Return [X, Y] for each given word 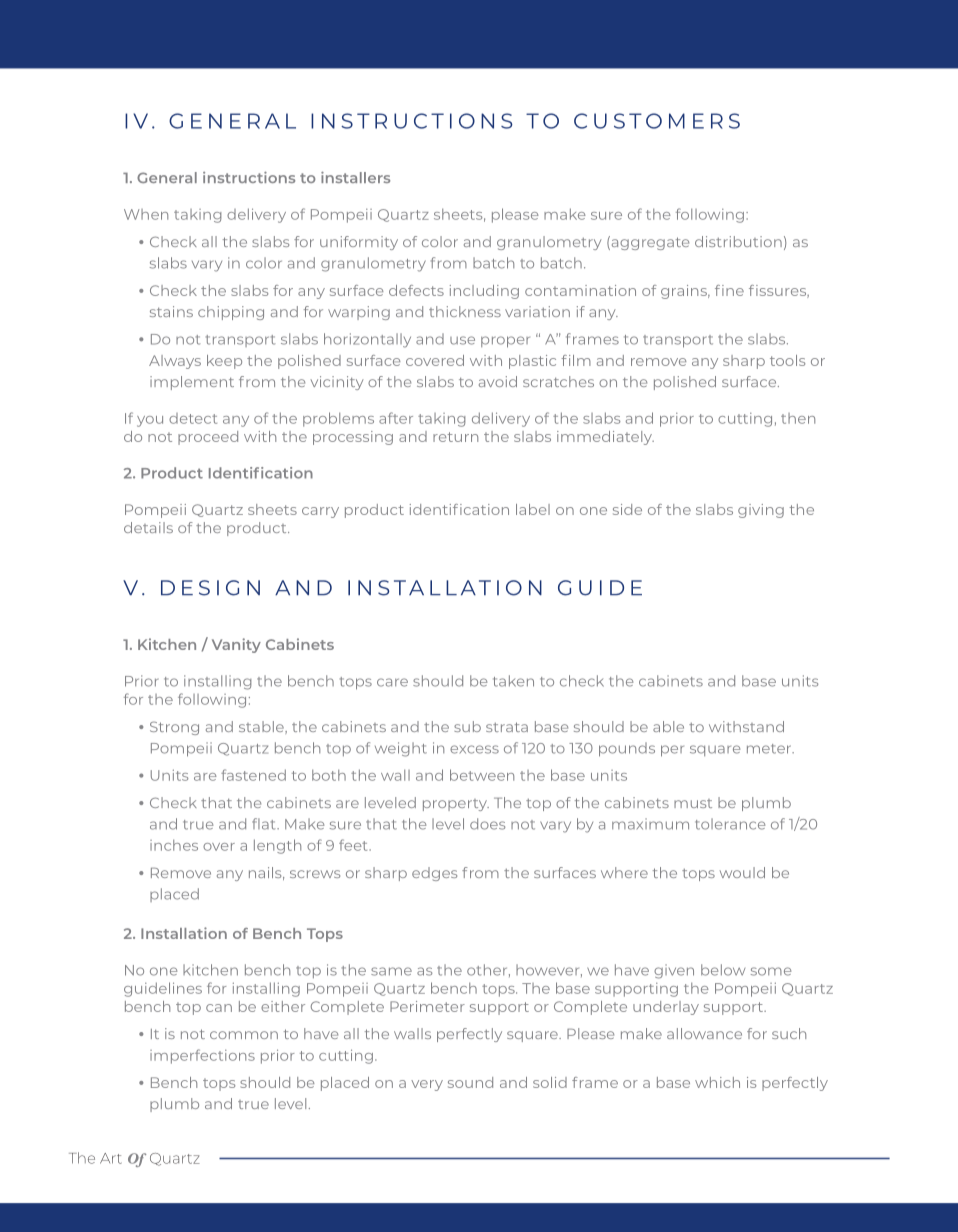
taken [513, 681]
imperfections [202, 1056]
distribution [738, 241]
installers [355, 177]
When [146, 214]
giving [761, 511]
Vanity [236, 645]
